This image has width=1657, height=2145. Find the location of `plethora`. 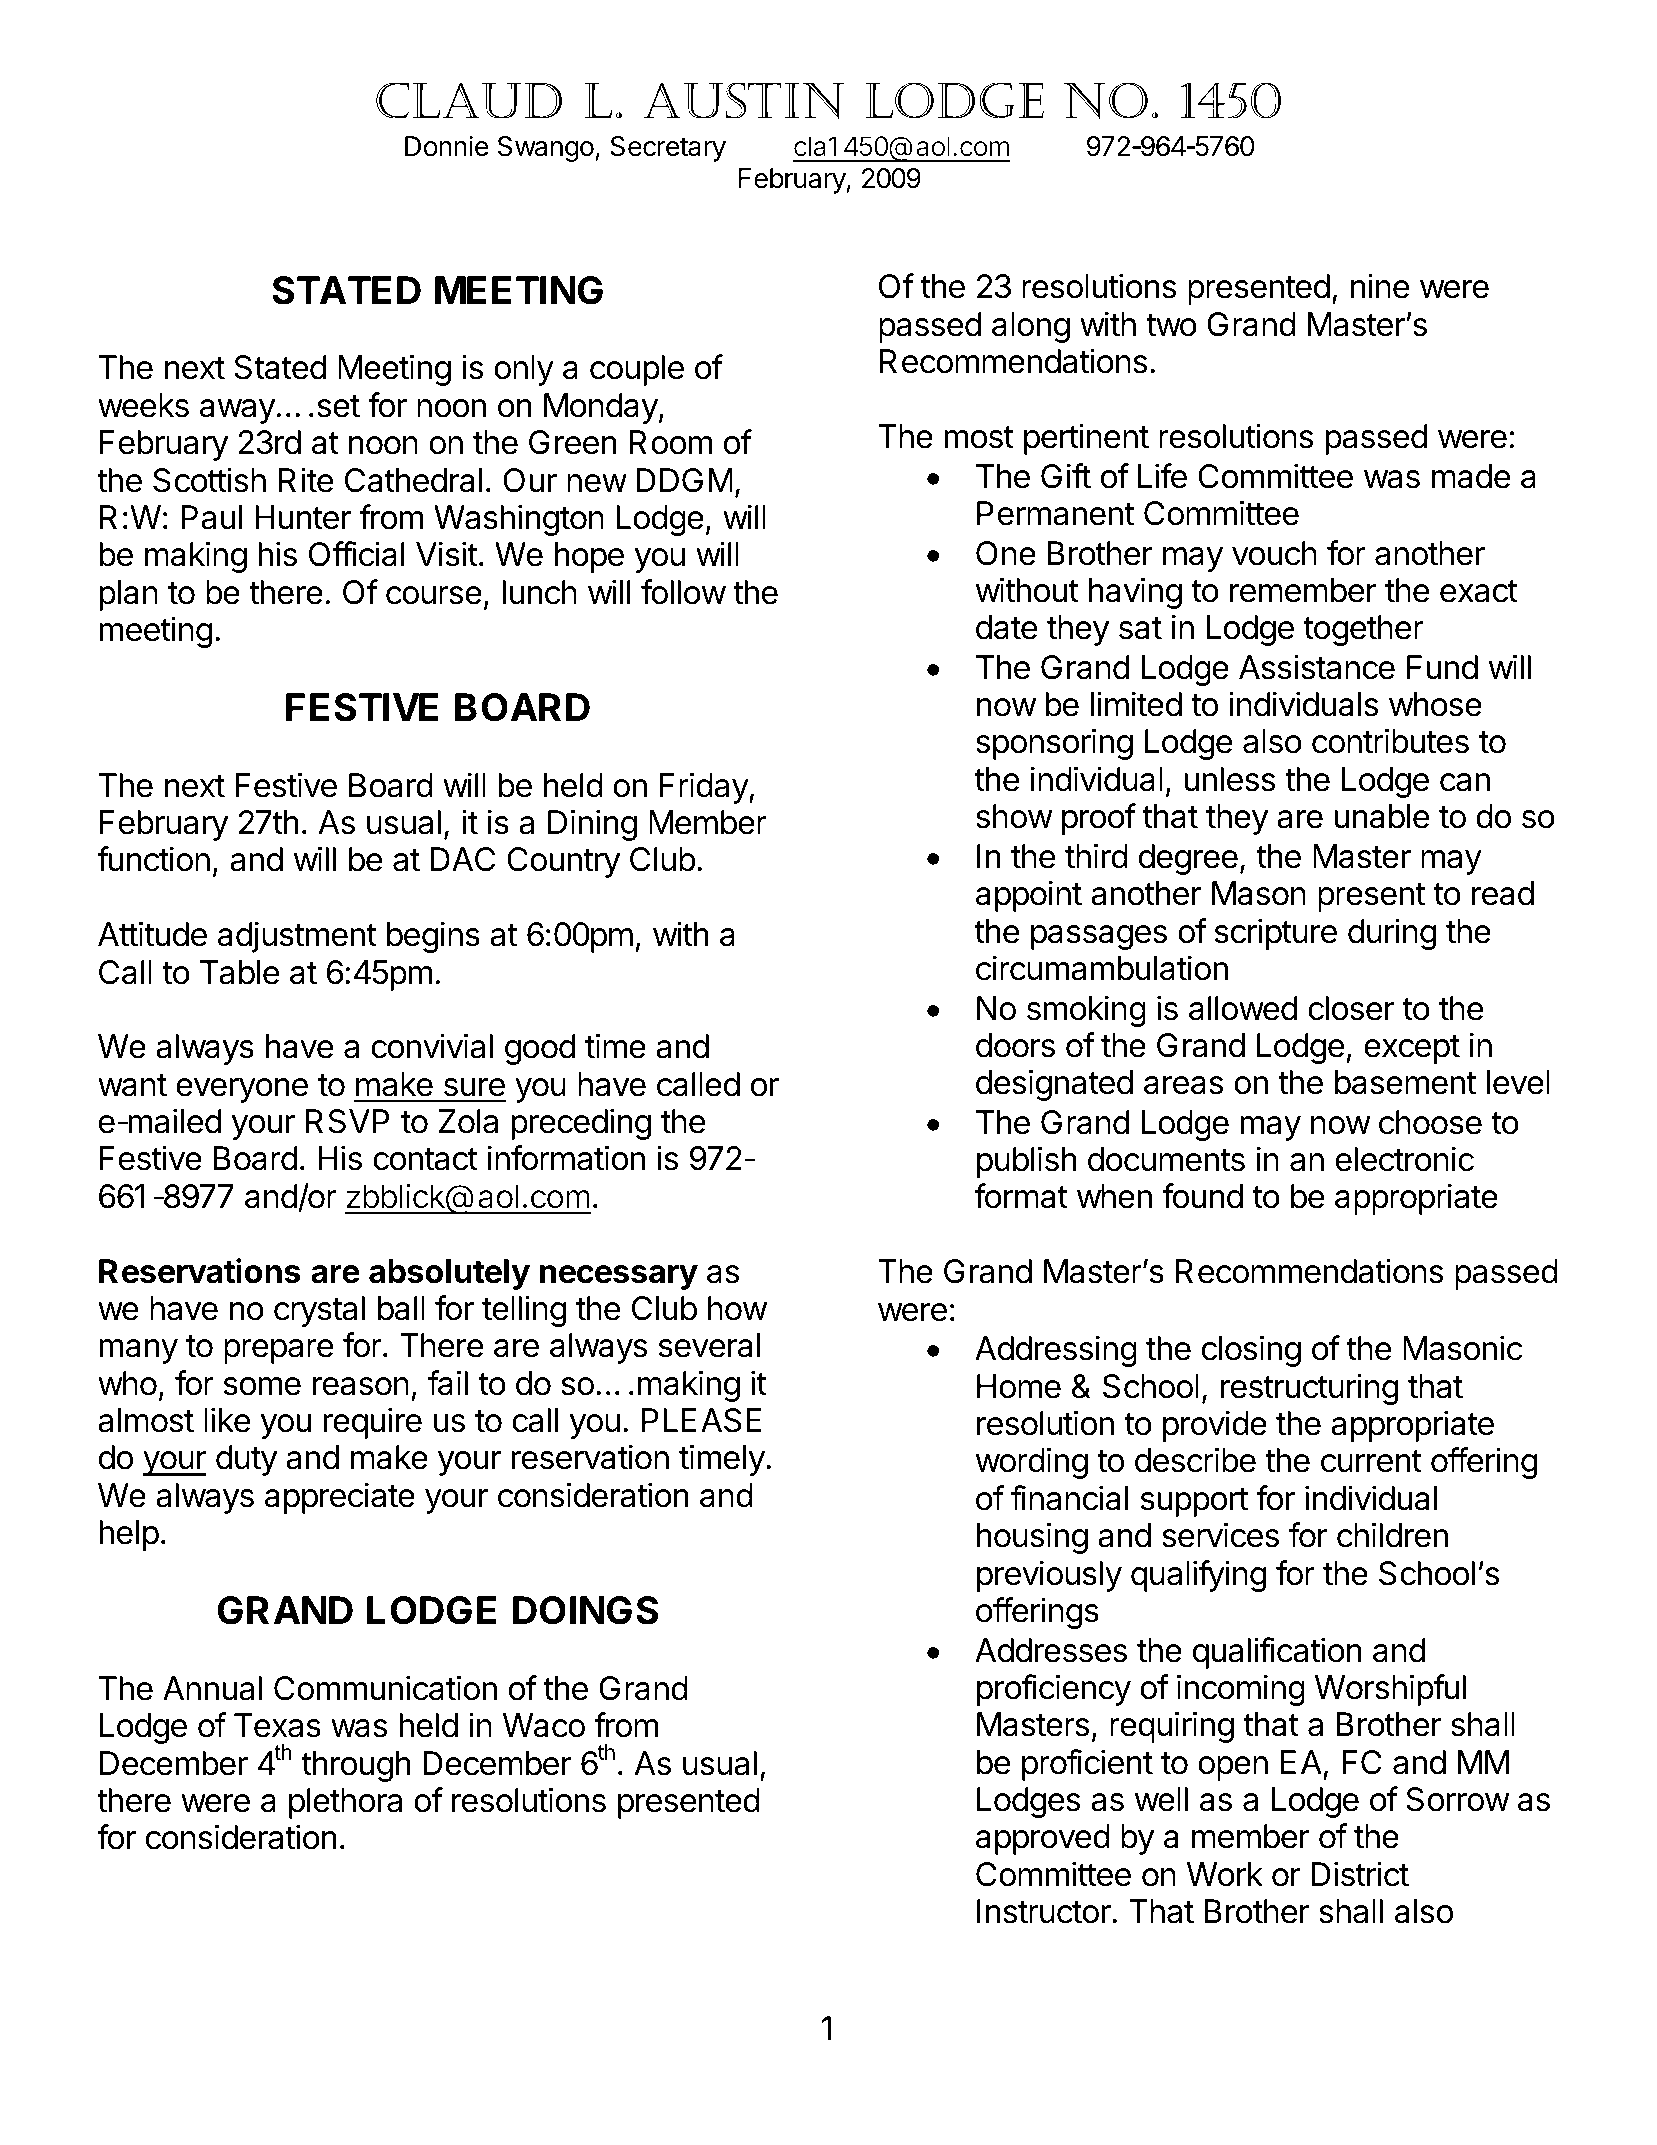

plethora is located at coordinates (345, 1803).
